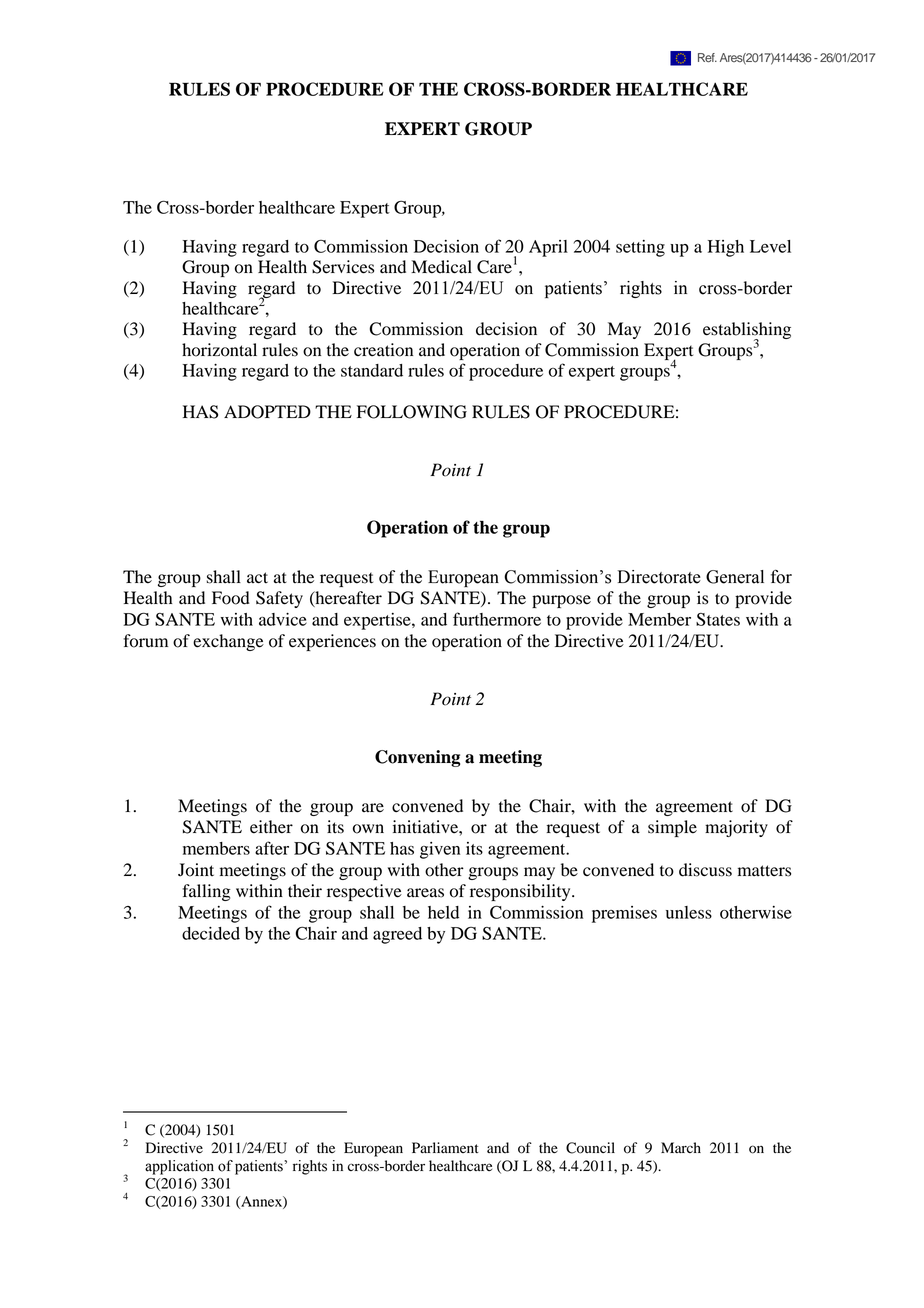 The image size is (924, 1308). What do you see at coordinates (231, 598) in the document?
I see `Food` at bounding box center [231, 598].
